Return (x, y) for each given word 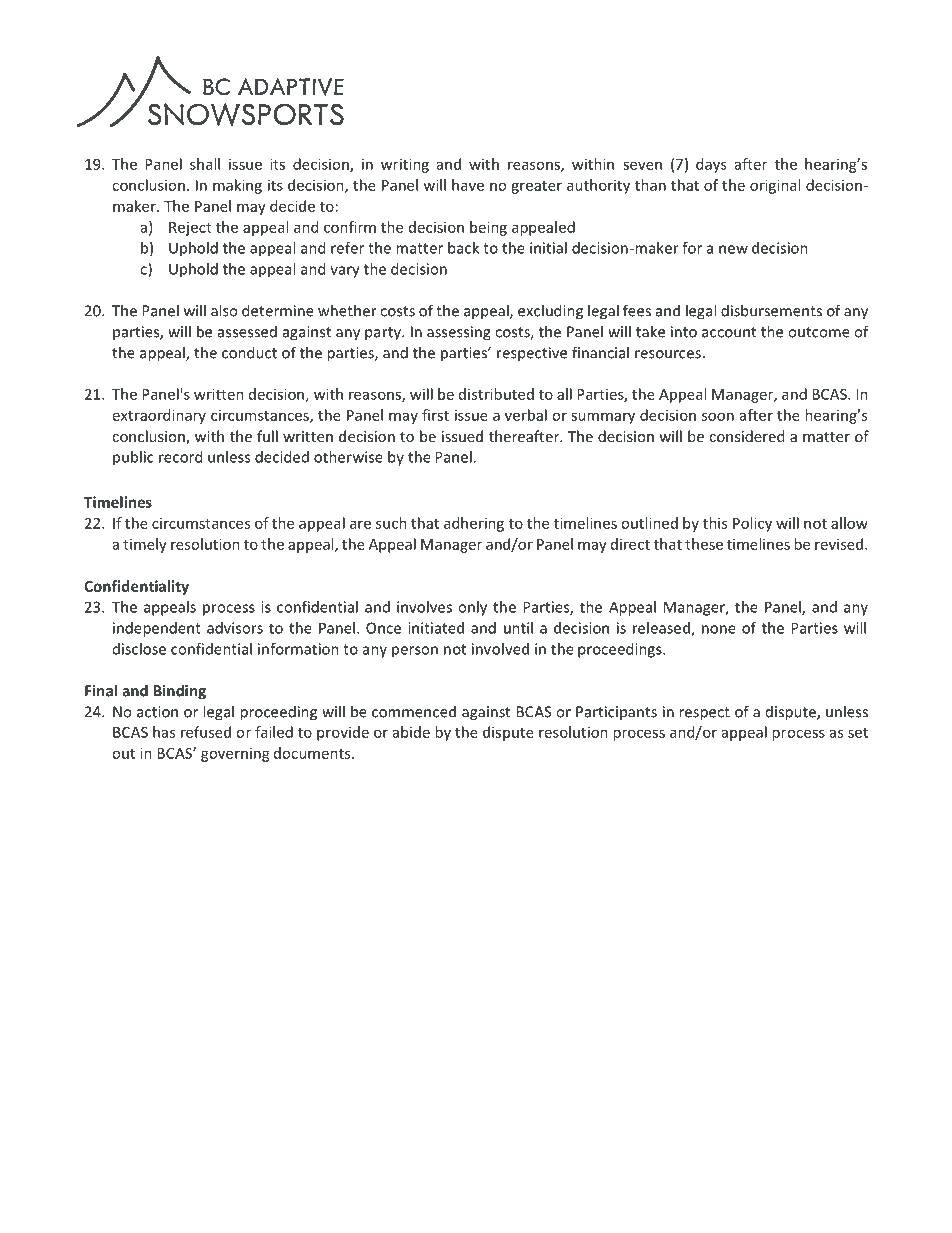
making (237, 186)
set (858, 733)
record (180, 457)
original (775, 186)
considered (746, 436)
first (435, 415)
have (468, 185)
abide (411, 732)
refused (206, 732)
